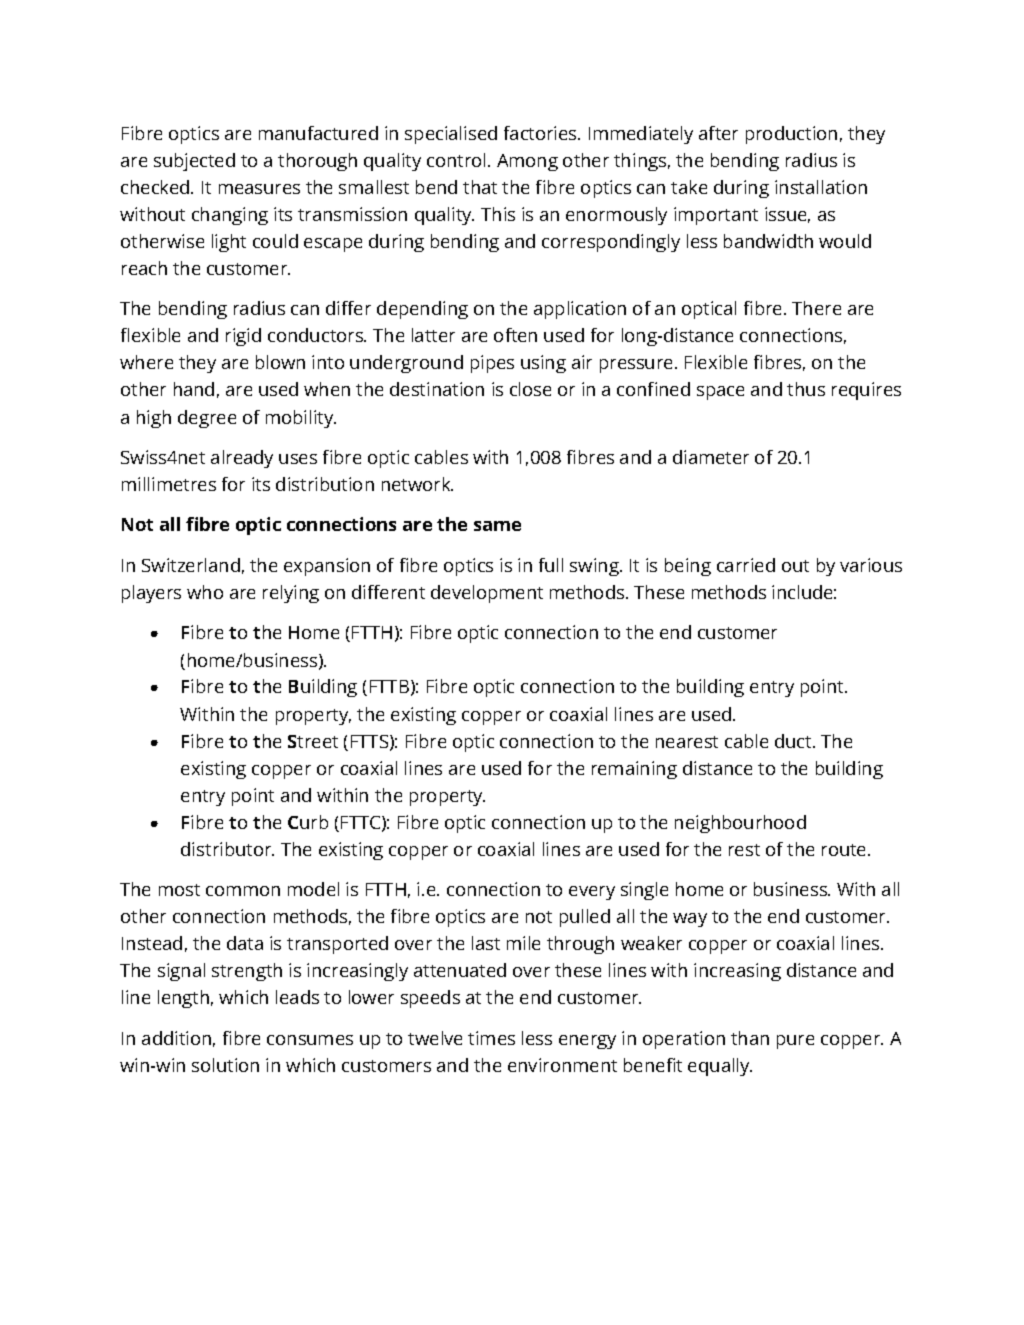  What do you see at coordinates (821, 187) in the screenshot?
I see `installation` at bounding box center [821, 187].
